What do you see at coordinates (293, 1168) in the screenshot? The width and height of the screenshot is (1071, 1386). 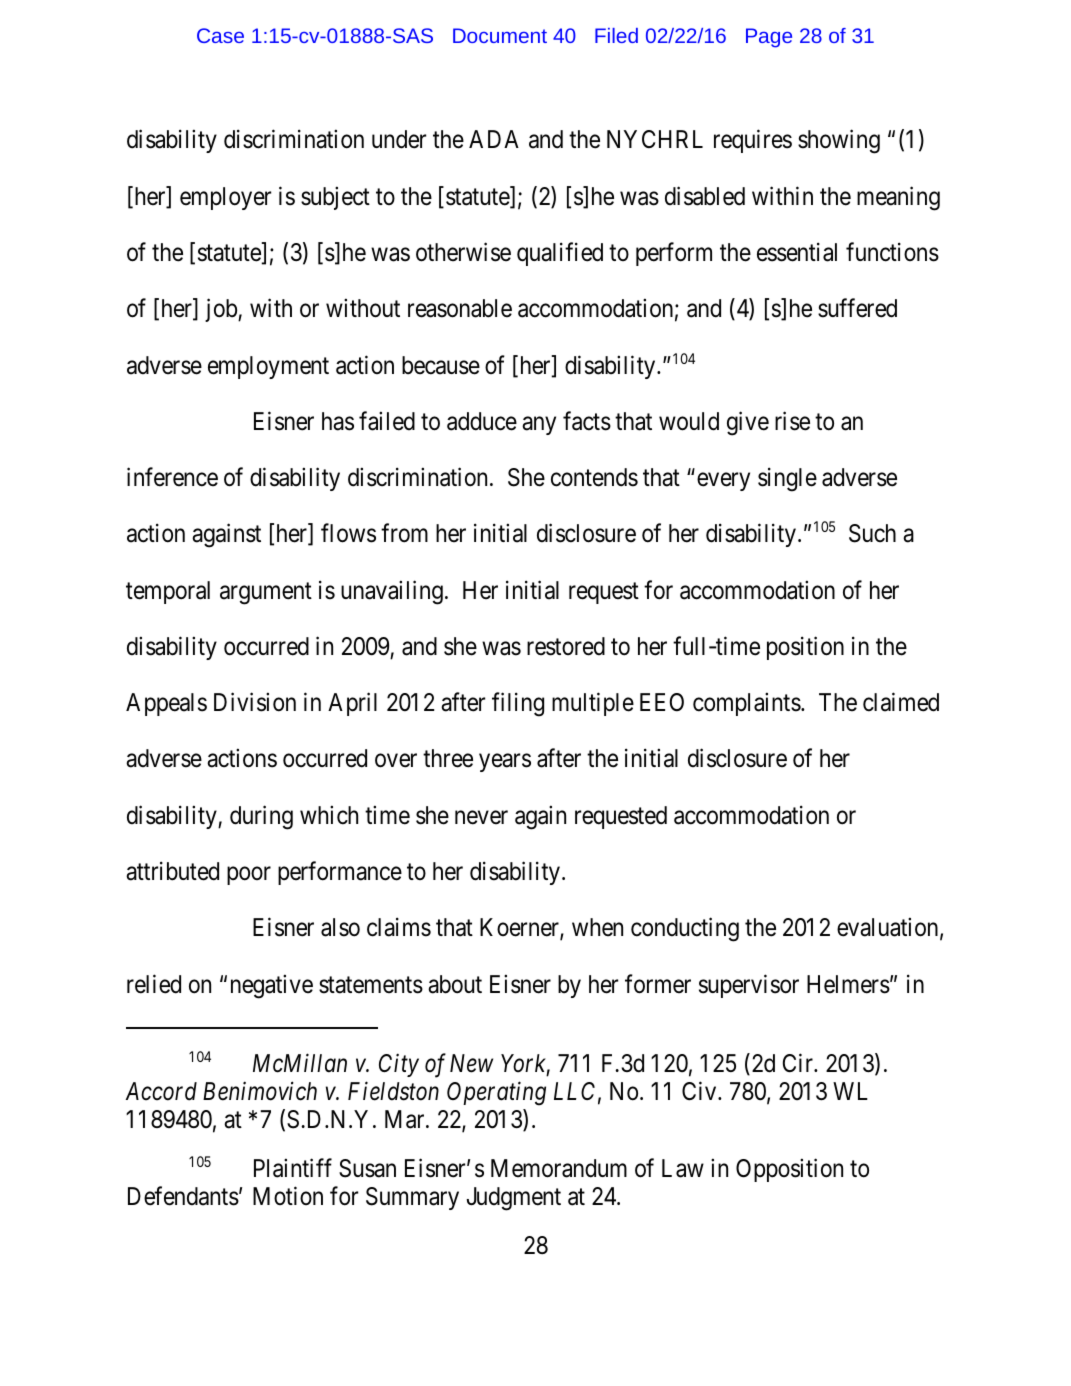 I see `Plaintiff` at bounding box center [293, 1168].
